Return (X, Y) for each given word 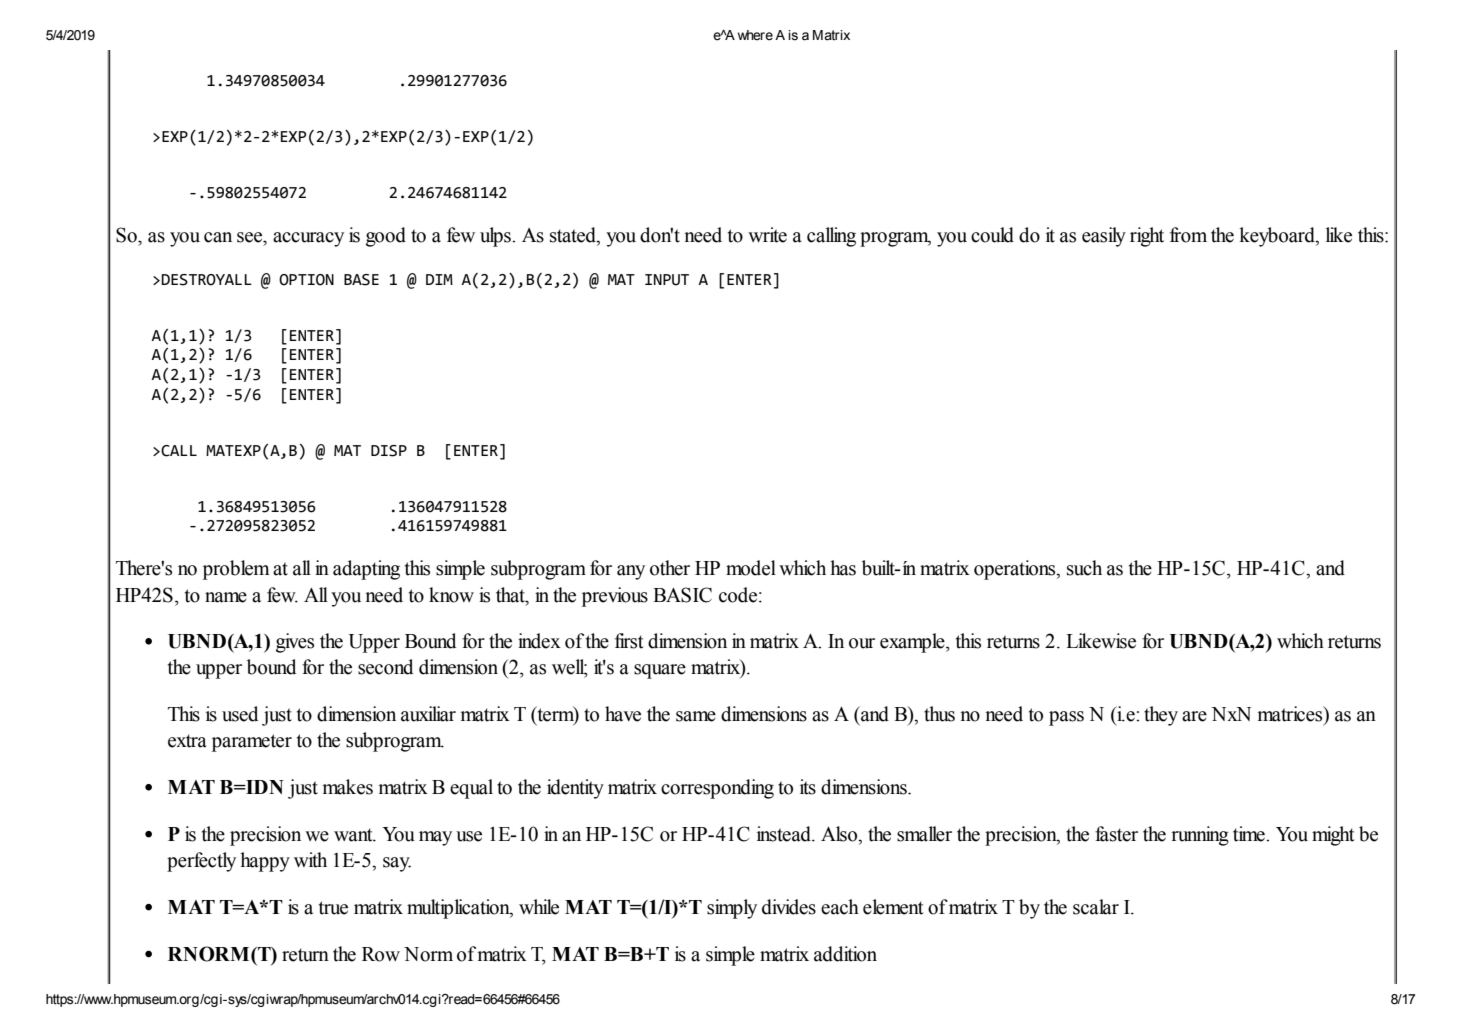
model (751, 568)
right (1147, 237)
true (333, 908)
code (739, 595)
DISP (389, 451)
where (755, 35)
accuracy (308, 239)
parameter (252, 743)
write (767, 235)
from (1188, 235)
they (1161, 716)
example (913, 643)
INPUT (667, 280)
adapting (366, 570)
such (1084, 568)
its (808, 787)
